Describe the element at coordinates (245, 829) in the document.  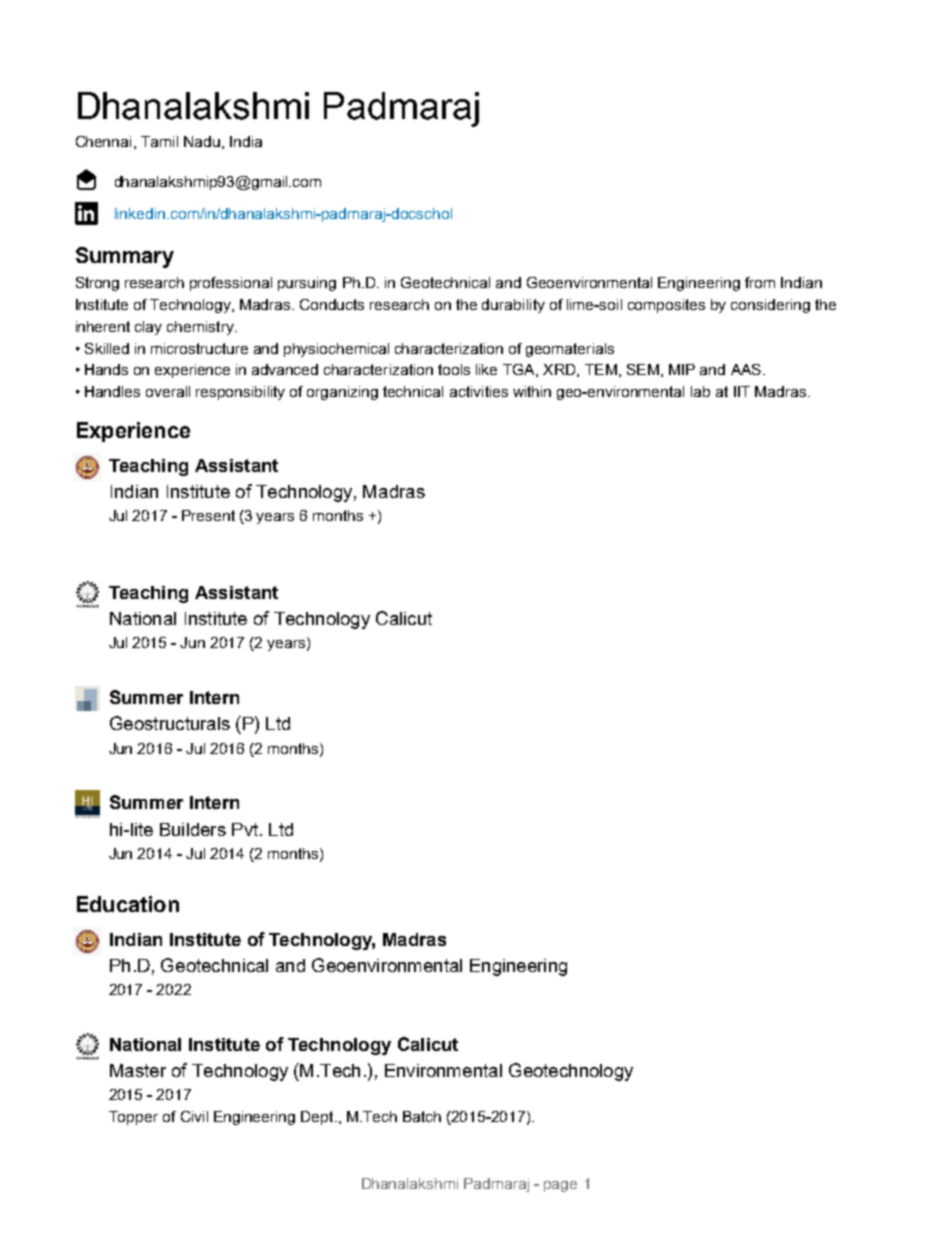
I see `Pvt` at that location.
